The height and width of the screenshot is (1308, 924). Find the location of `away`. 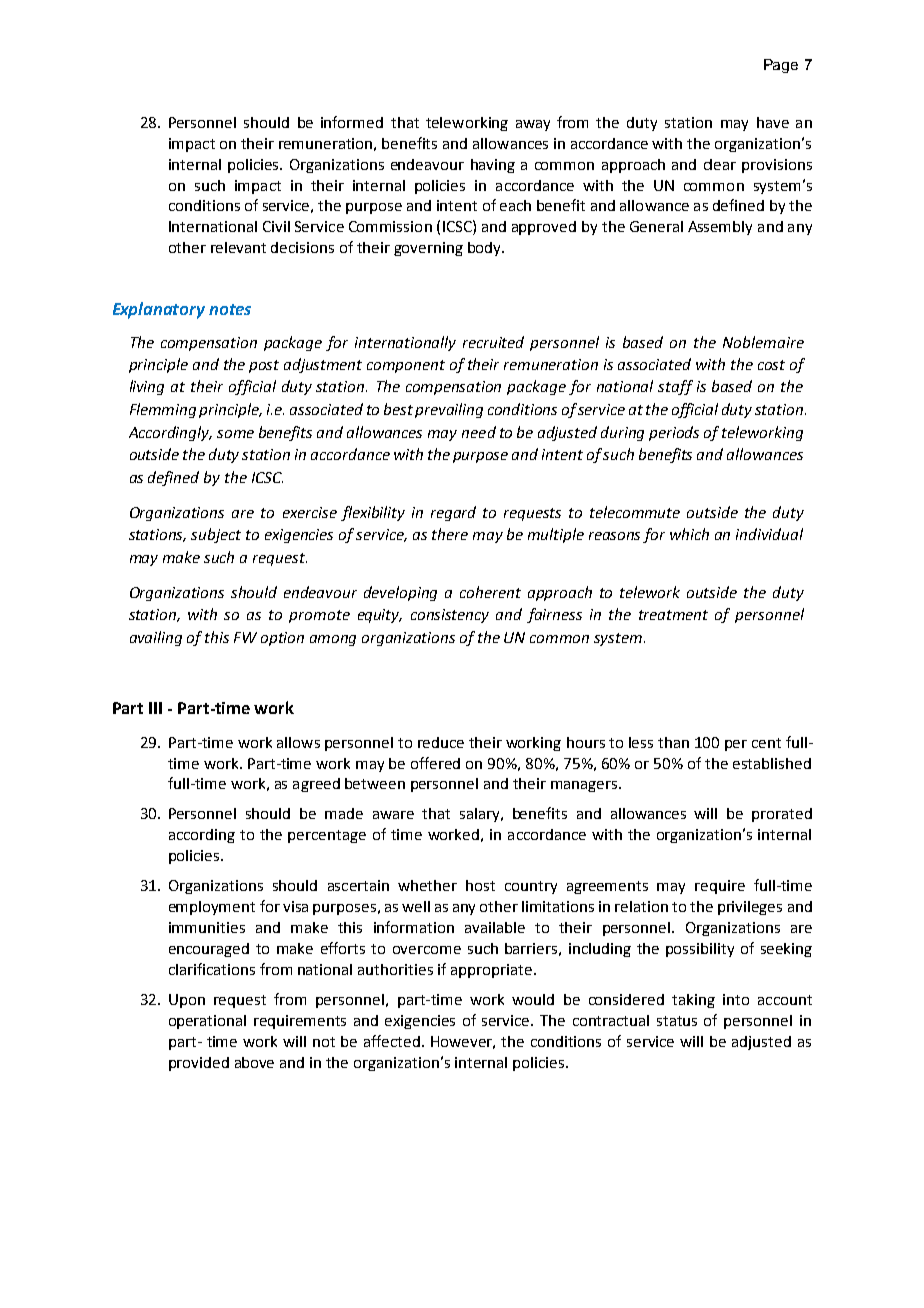

away is located at coordinates (533, 125).
